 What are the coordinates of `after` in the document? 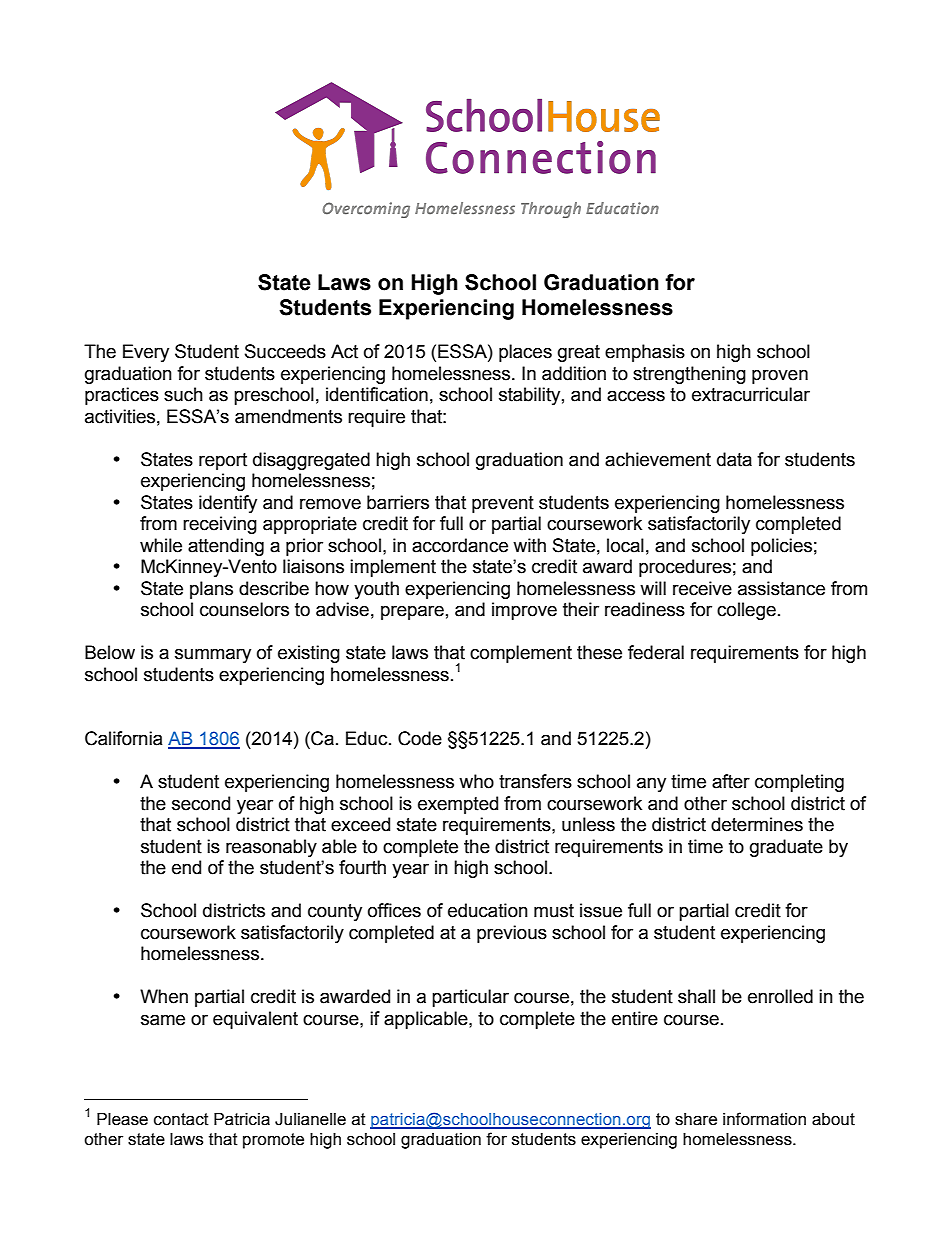 It's located at (731, 781).
